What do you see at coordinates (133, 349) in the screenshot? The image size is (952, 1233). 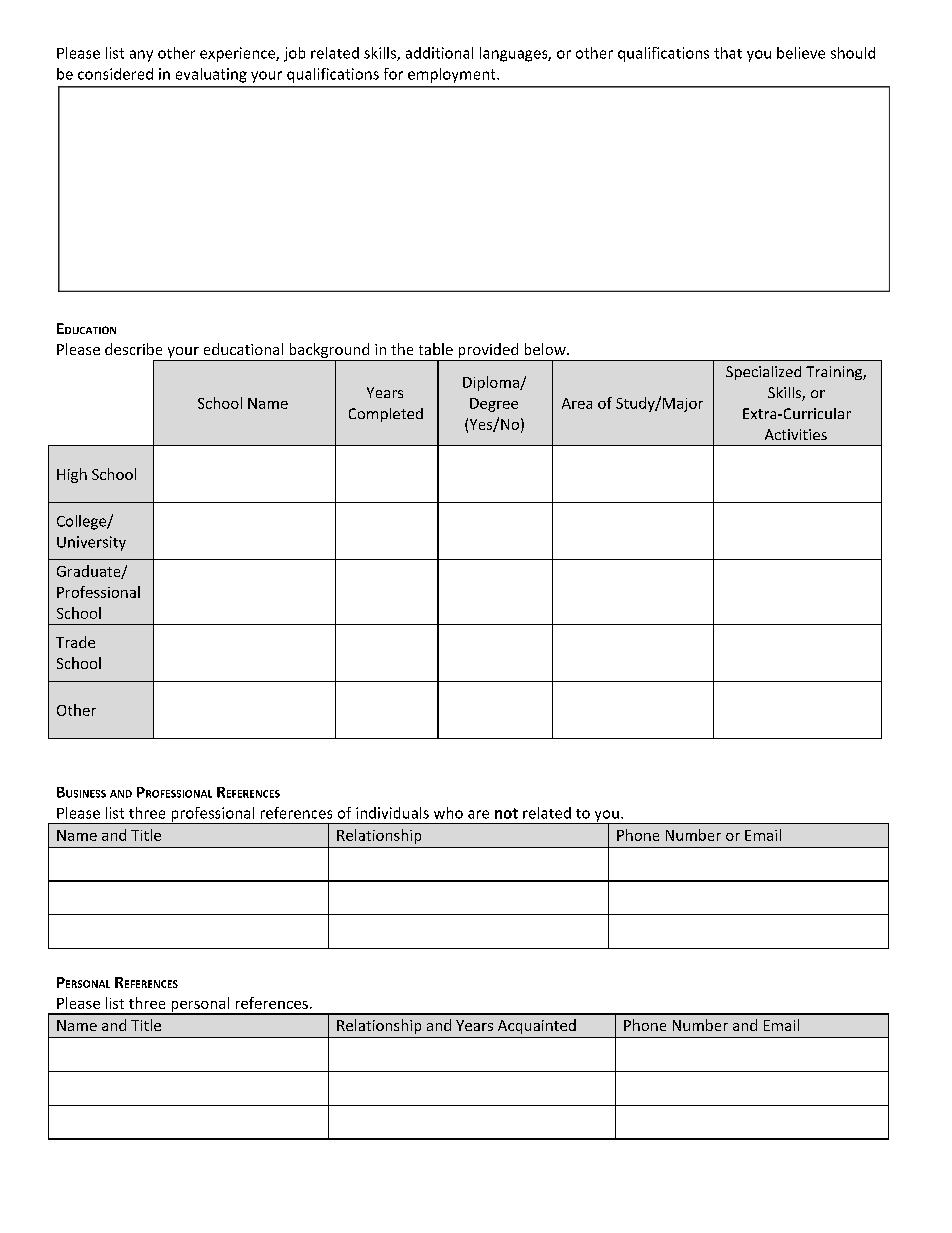 I see `describe` at bounding box center [133, 349].
